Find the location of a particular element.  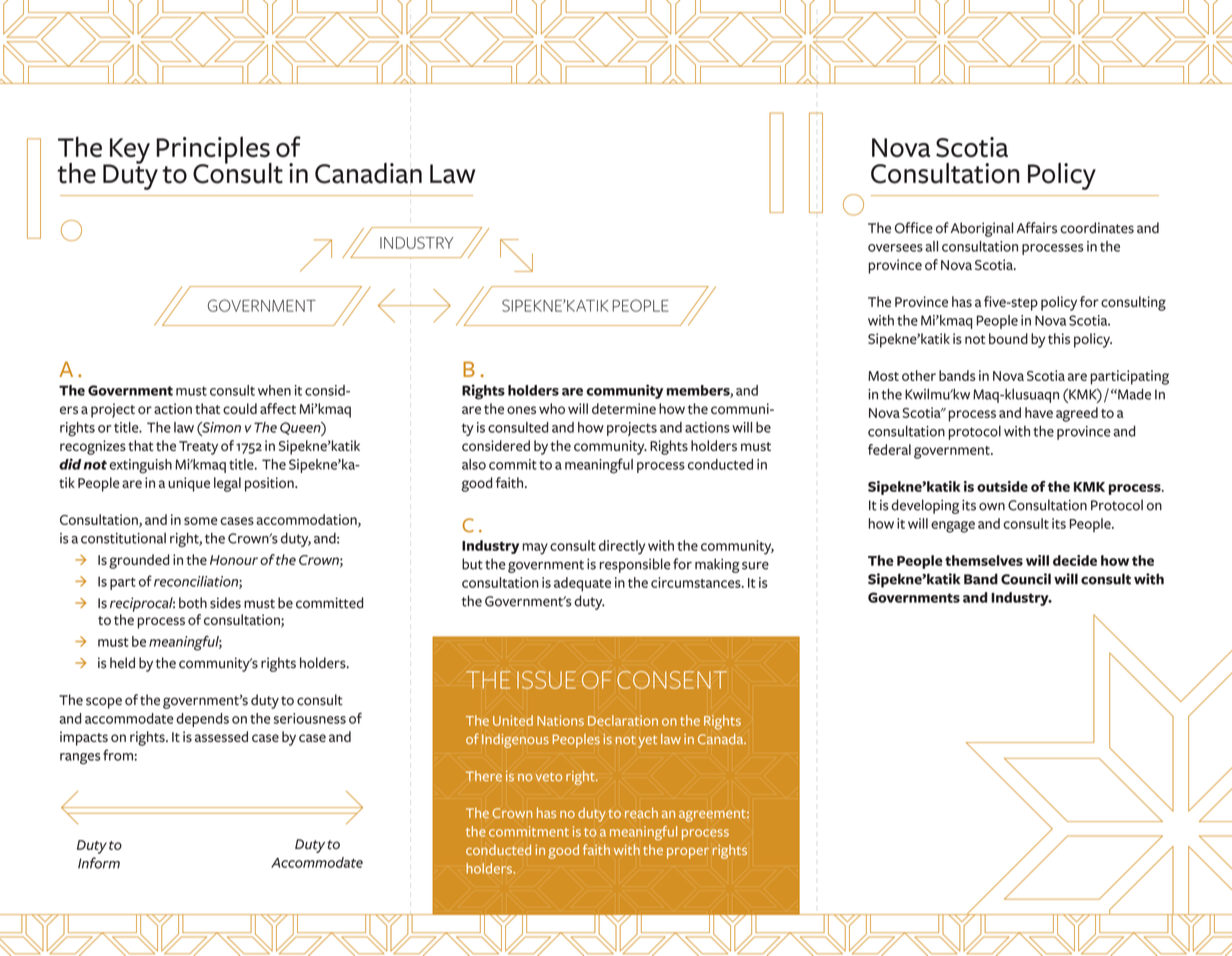

Aboriginal is located at coordinates (982, 229).
